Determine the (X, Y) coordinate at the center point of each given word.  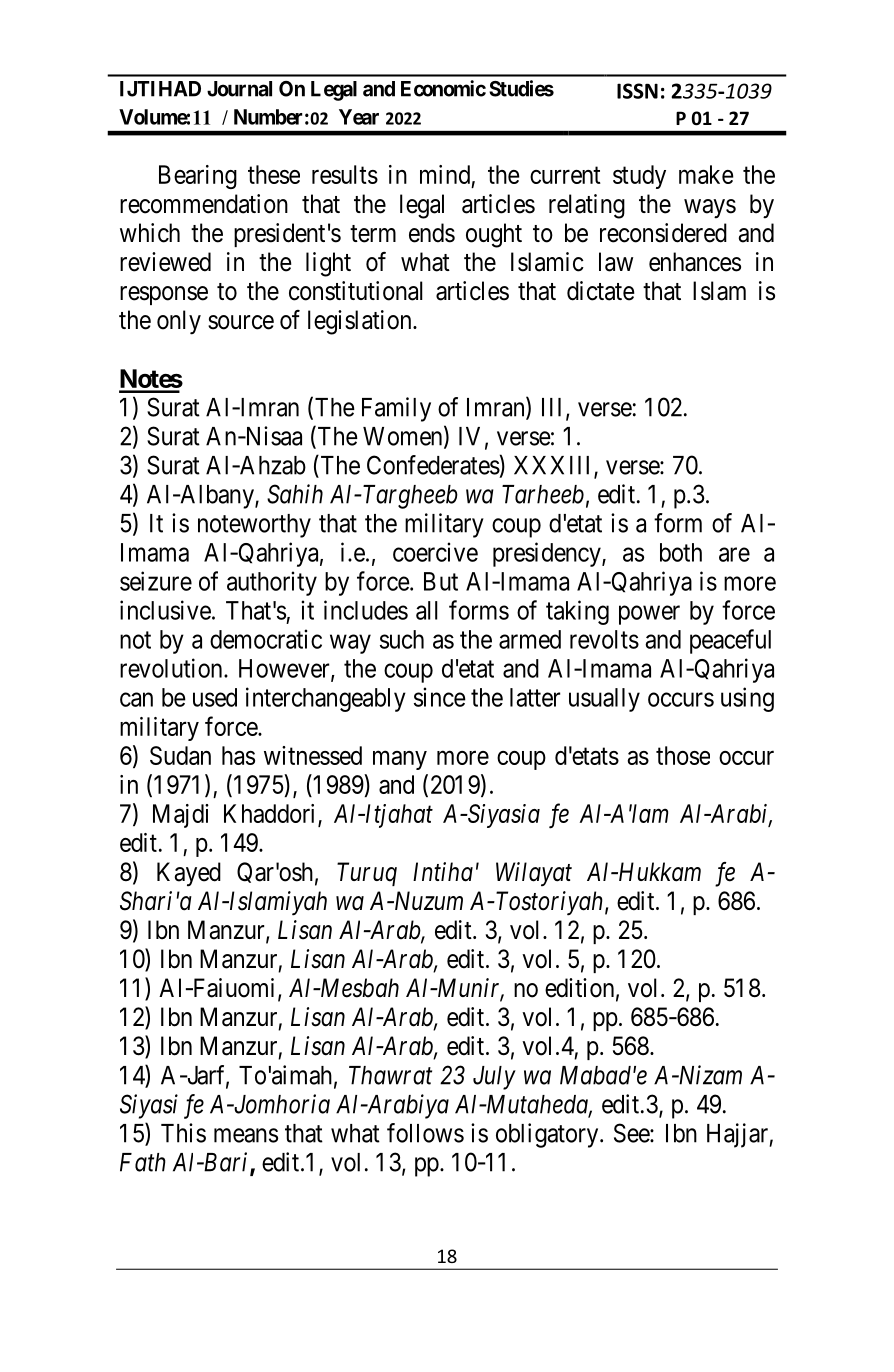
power (649, 615)
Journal (239, 89)
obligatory (548, 1135)
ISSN (637, 91)
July (494, 1078)
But (441, 581)
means (246, 1135)
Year (359, 117)
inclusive (165, 610)
